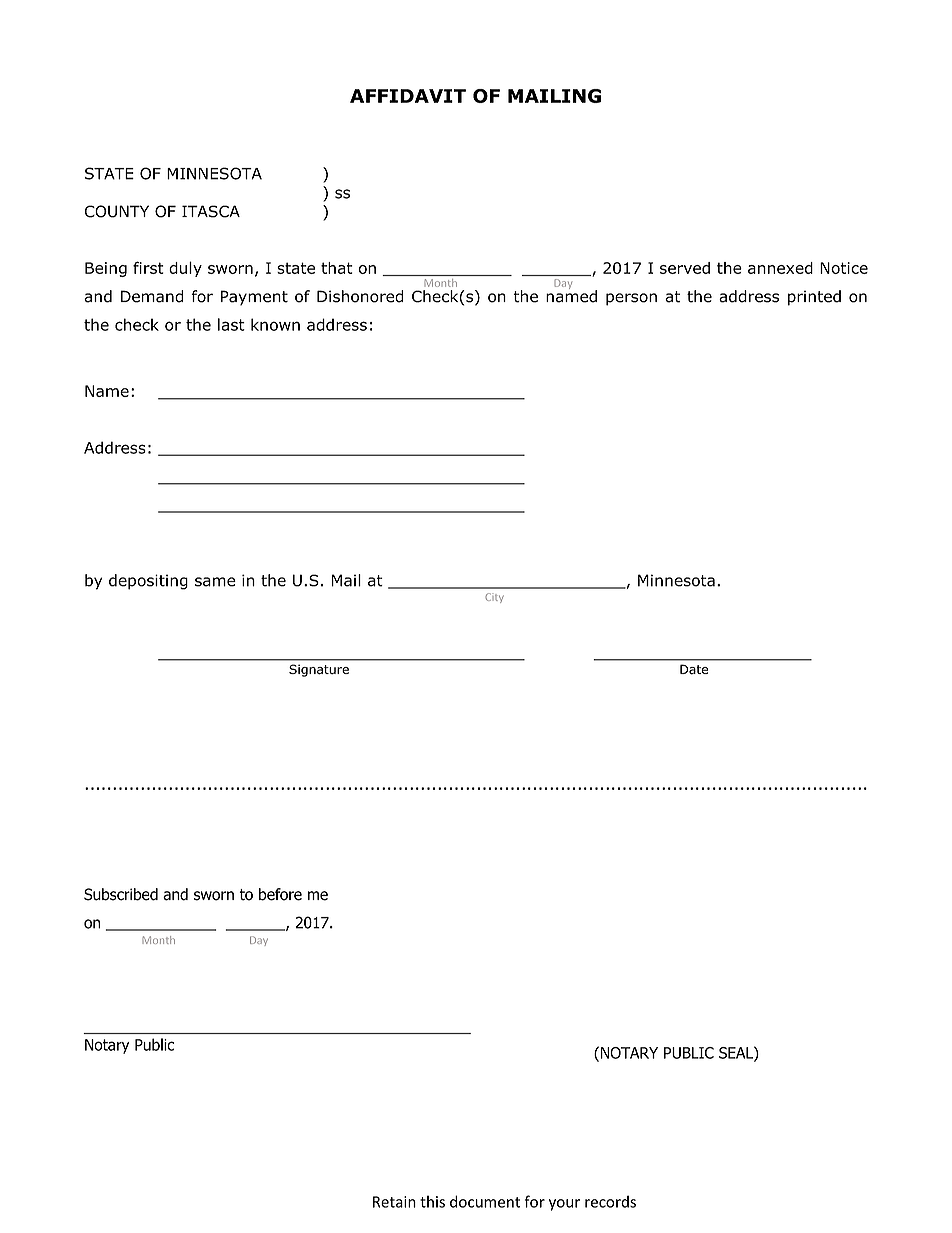  I want to click on ITASCA, so click(211, 211).
